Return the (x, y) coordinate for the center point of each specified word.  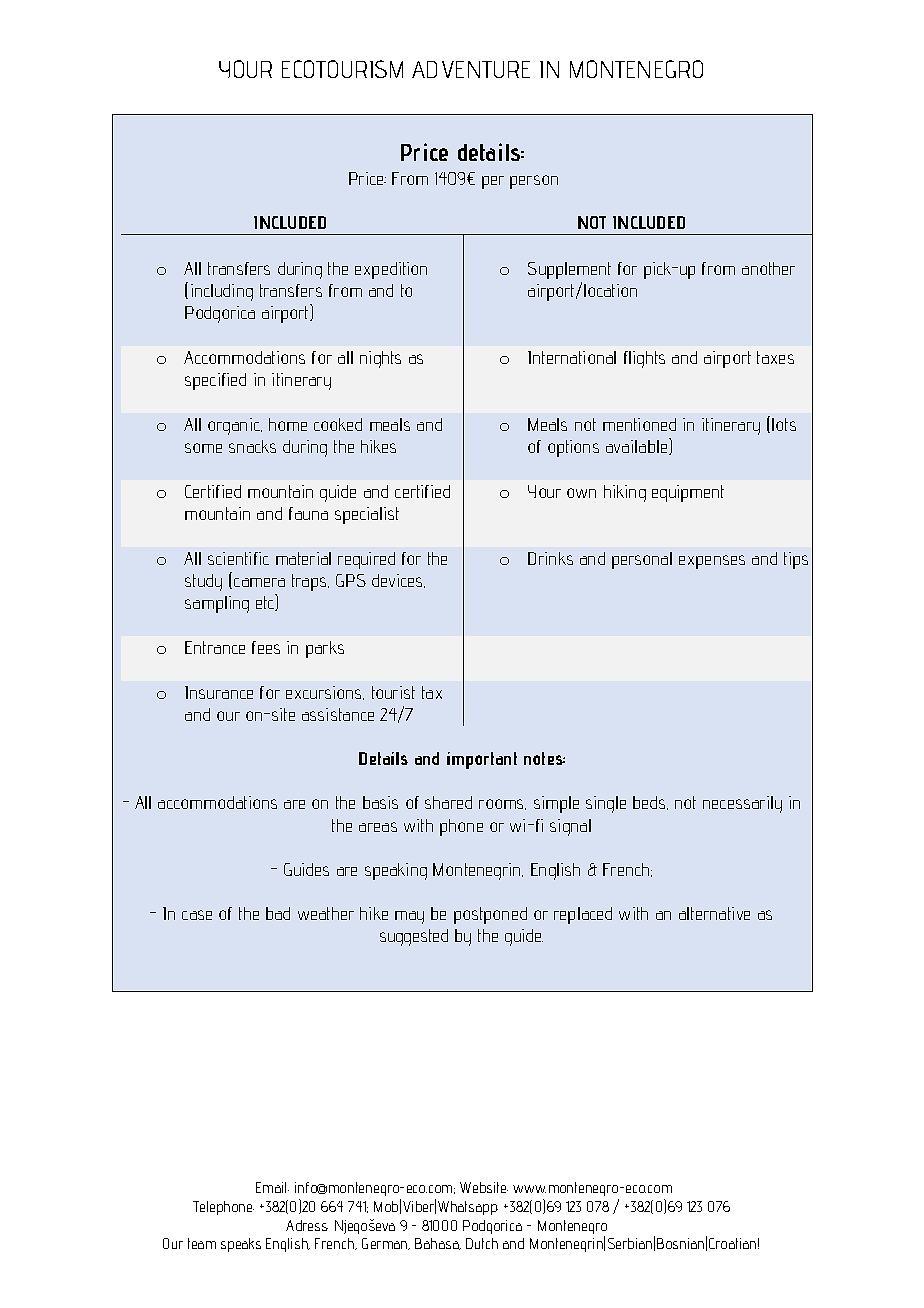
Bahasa (438, 1244)
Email (272, 1187)
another (768, 268)
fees (266, 647)
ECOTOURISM (342, 69)
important (482, 760)
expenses (712, 562)
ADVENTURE (471, 69)
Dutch (482, 1243)
